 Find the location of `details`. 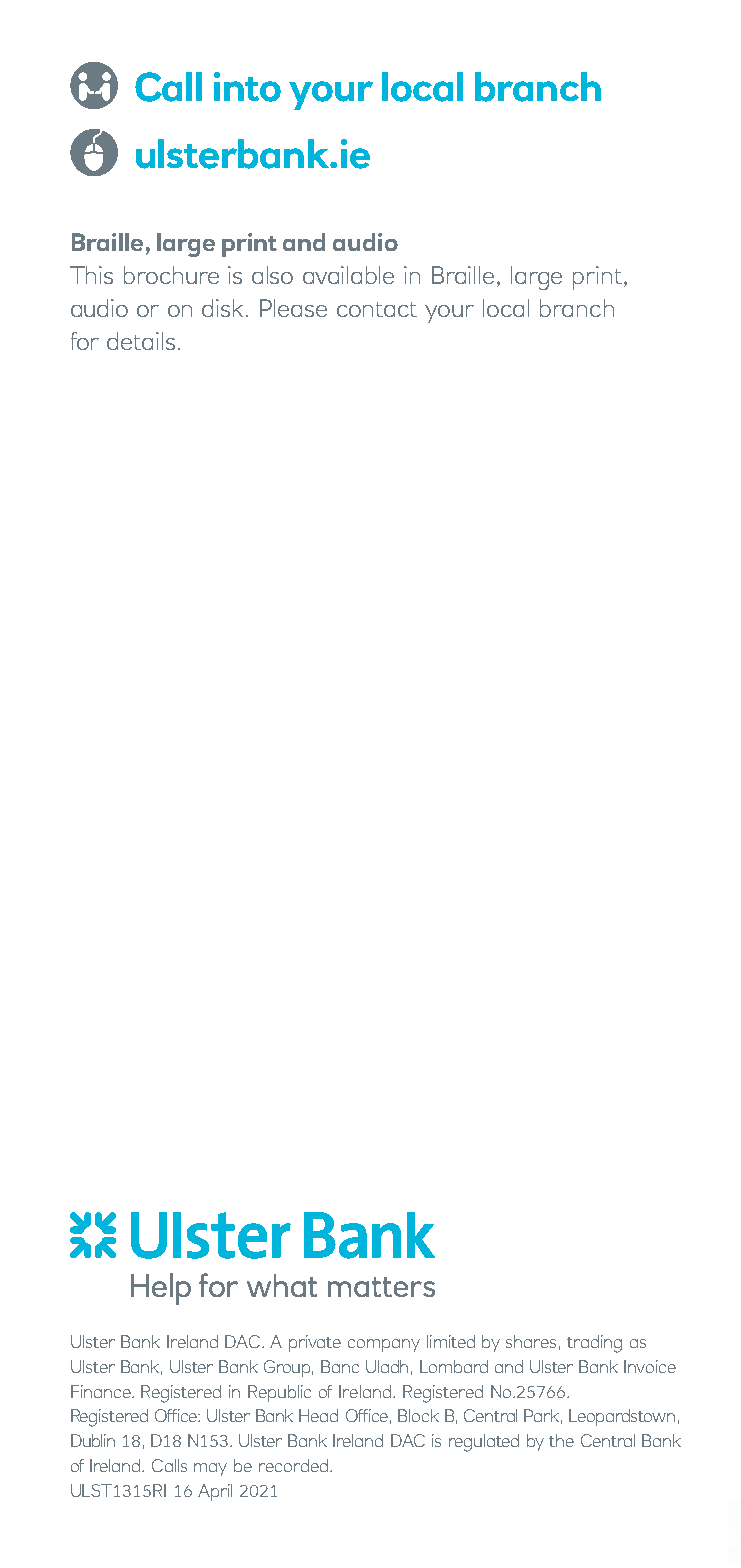

details is located at coordinates (141, 341).
